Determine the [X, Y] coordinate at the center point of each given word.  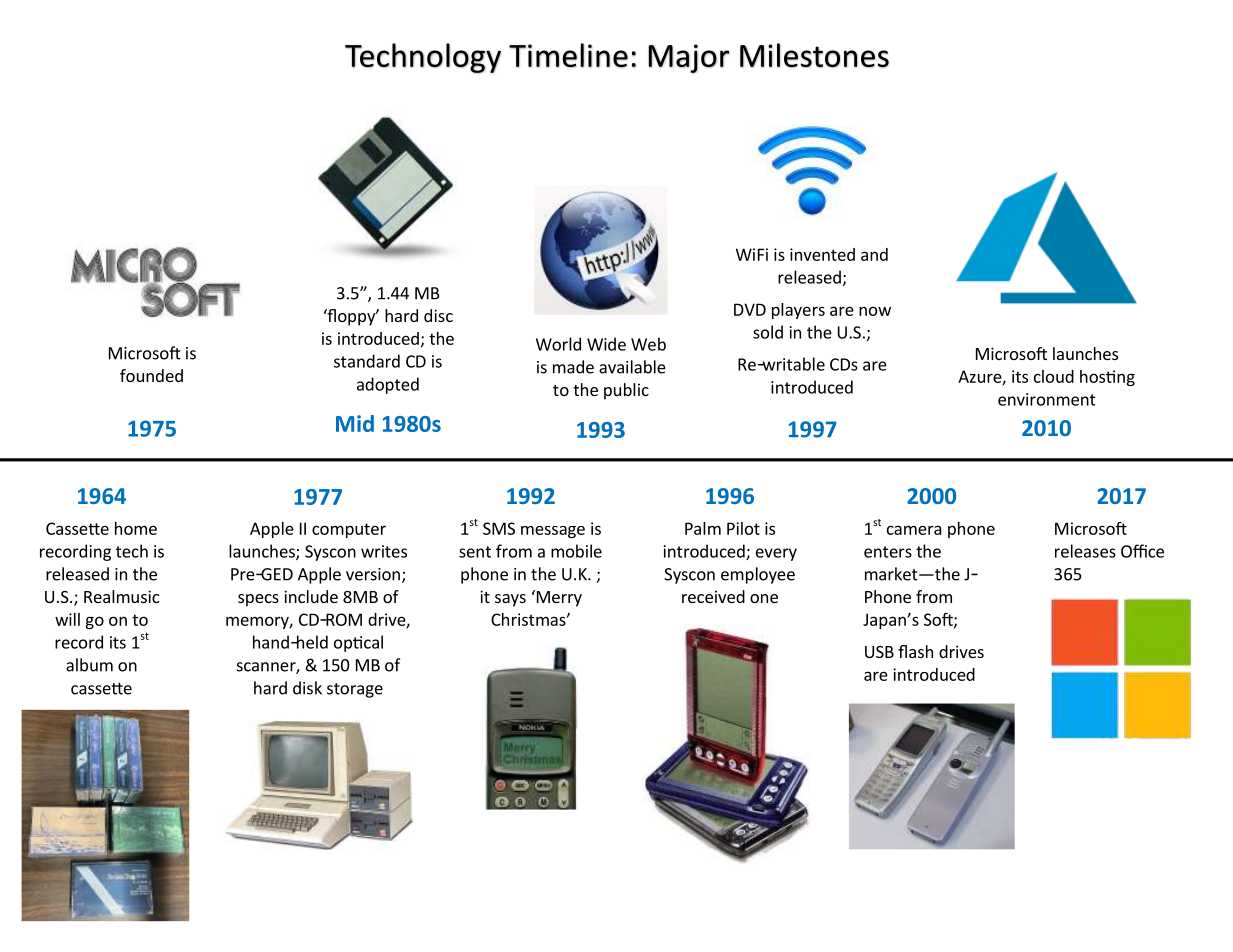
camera [914, 530]
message [553, 532]
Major [689, 58]
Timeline [568, 55]
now [875, 311]
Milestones [814, 55]
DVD [750, 309]
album [89, 665]
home [136, 528]
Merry [558, 598]
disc [438, 315]
